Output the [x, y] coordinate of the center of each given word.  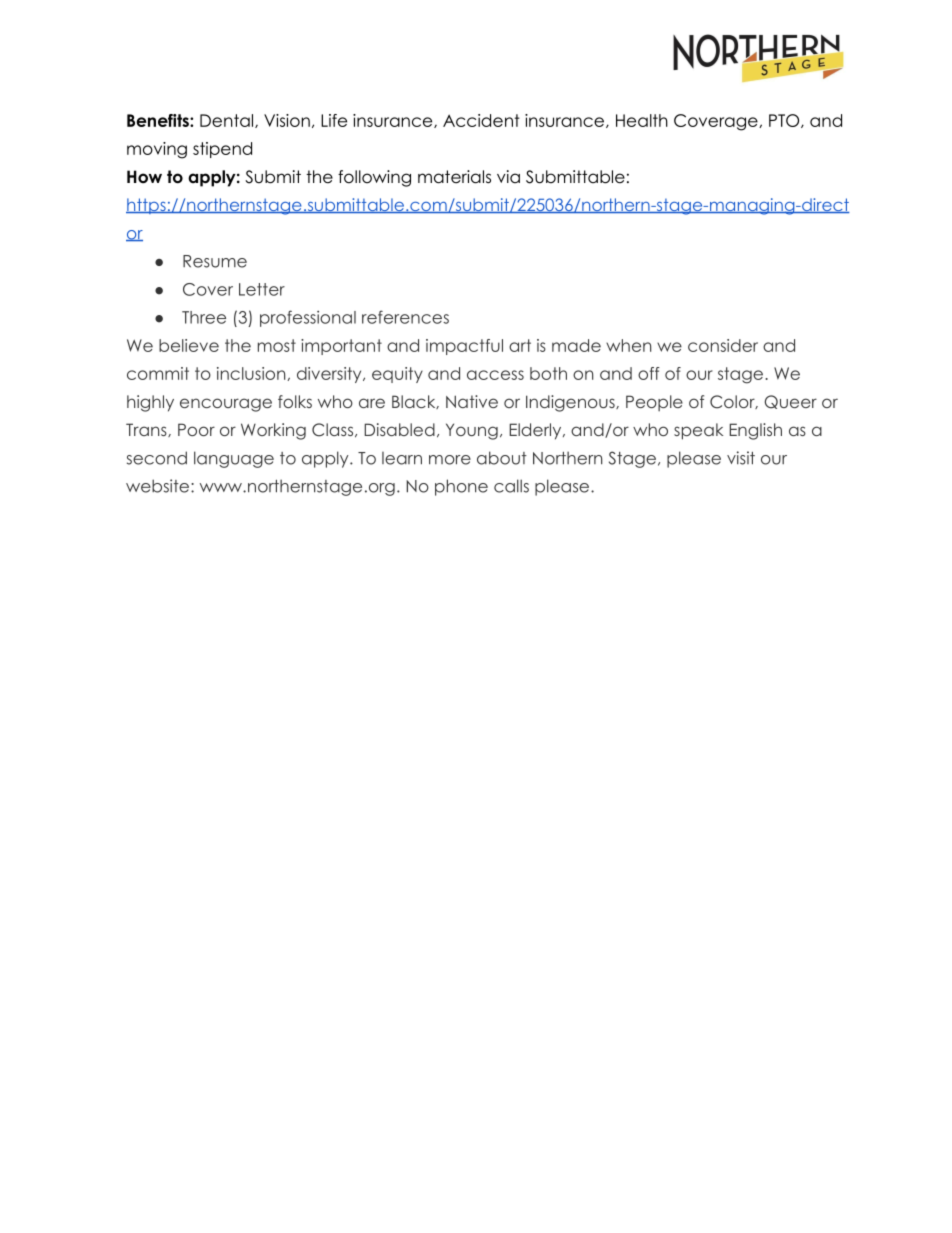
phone [461, 487]
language [234, 459]
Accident [481, 120]
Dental [228, 121]
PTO [785, 121]
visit [741, 458]
